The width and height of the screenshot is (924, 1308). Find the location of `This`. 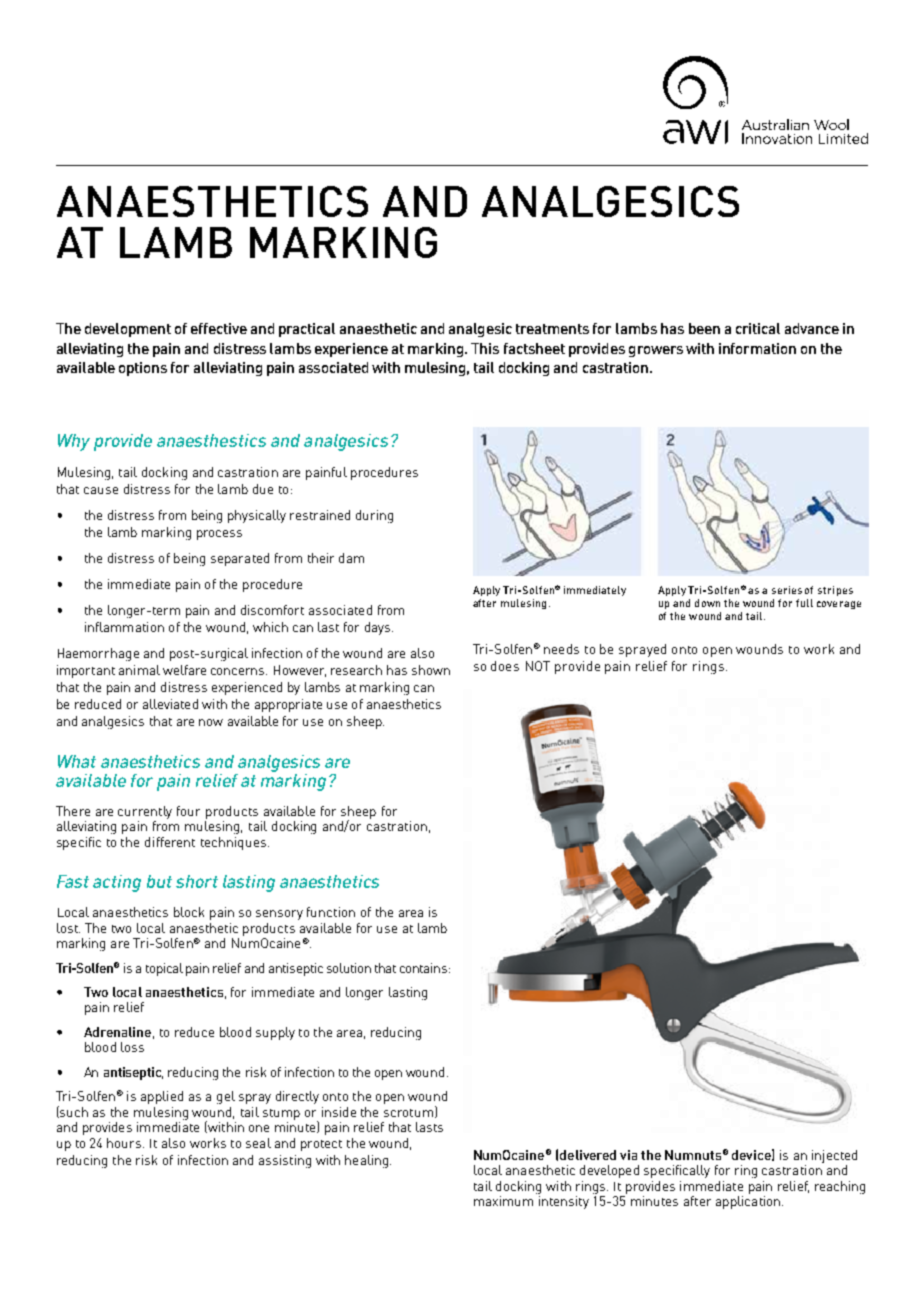

This is located at coordinates (485, 348).
